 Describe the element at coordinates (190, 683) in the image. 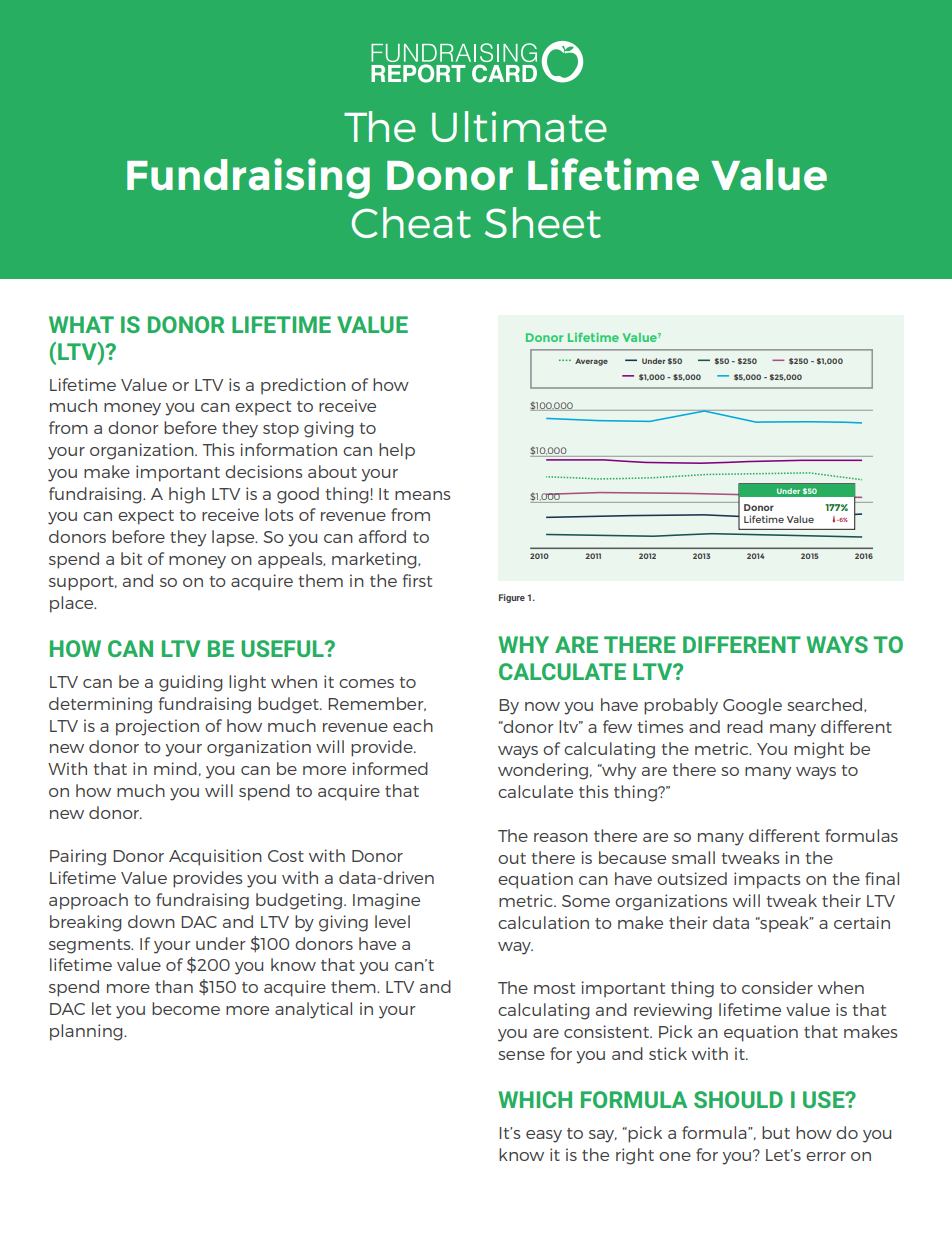

I see `guiding` at that location.
